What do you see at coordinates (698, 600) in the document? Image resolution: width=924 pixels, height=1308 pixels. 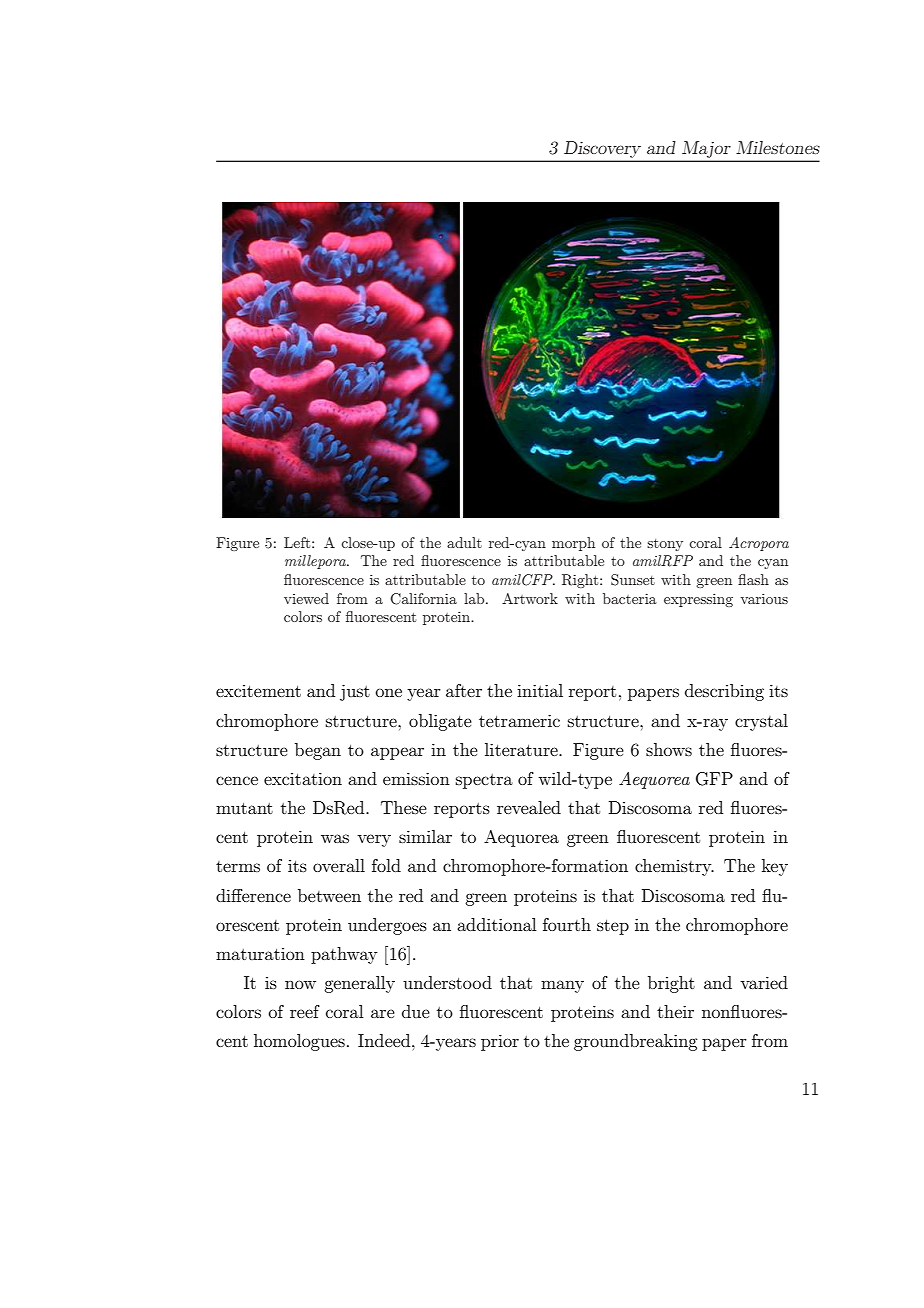 I see `expressing` at bounding box center [698, 600].
